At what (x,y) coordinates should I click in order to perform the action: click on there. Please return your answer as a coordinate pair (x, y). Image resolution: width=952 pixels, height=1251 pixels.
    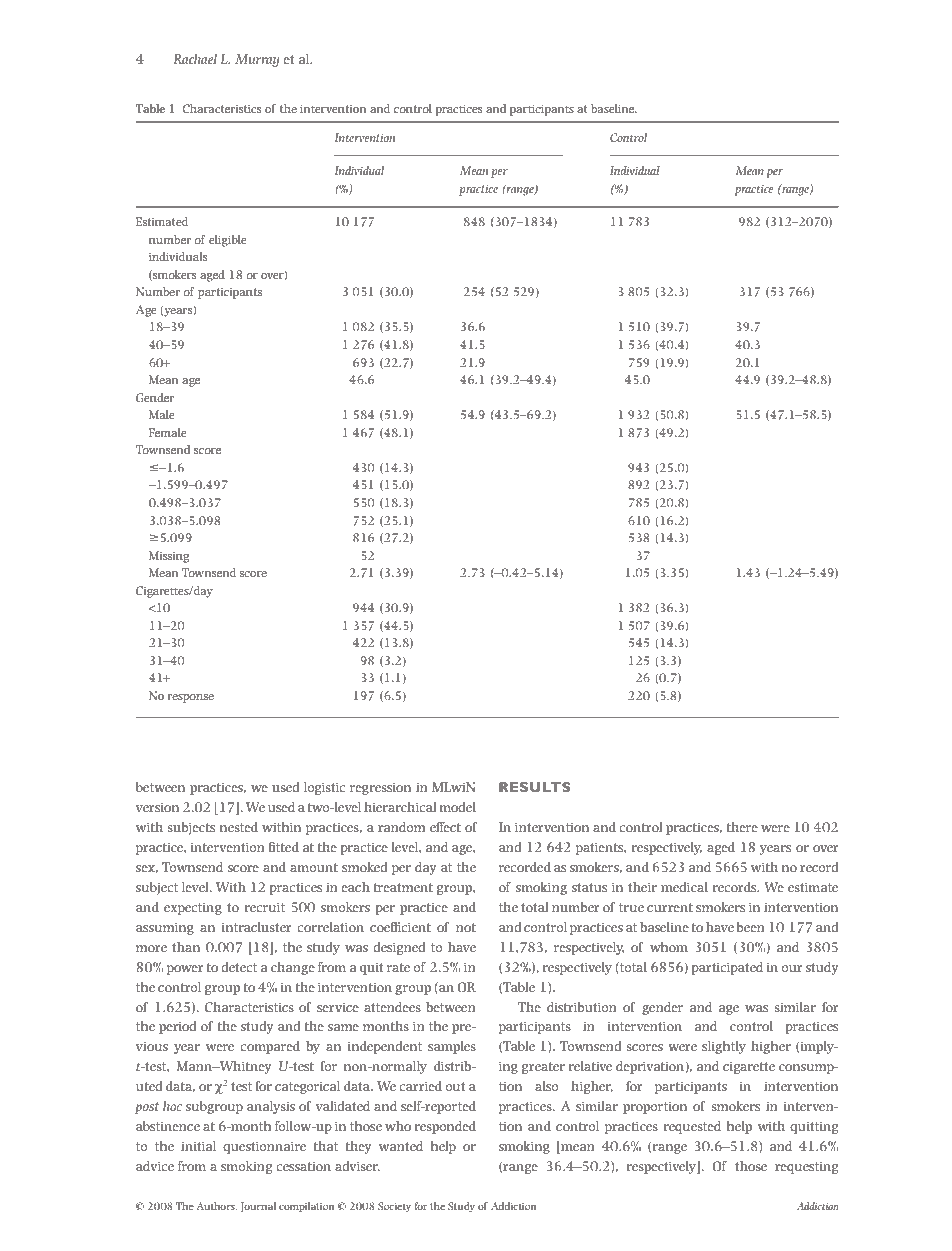
    Looking at the image, I should click on (742, 827).
